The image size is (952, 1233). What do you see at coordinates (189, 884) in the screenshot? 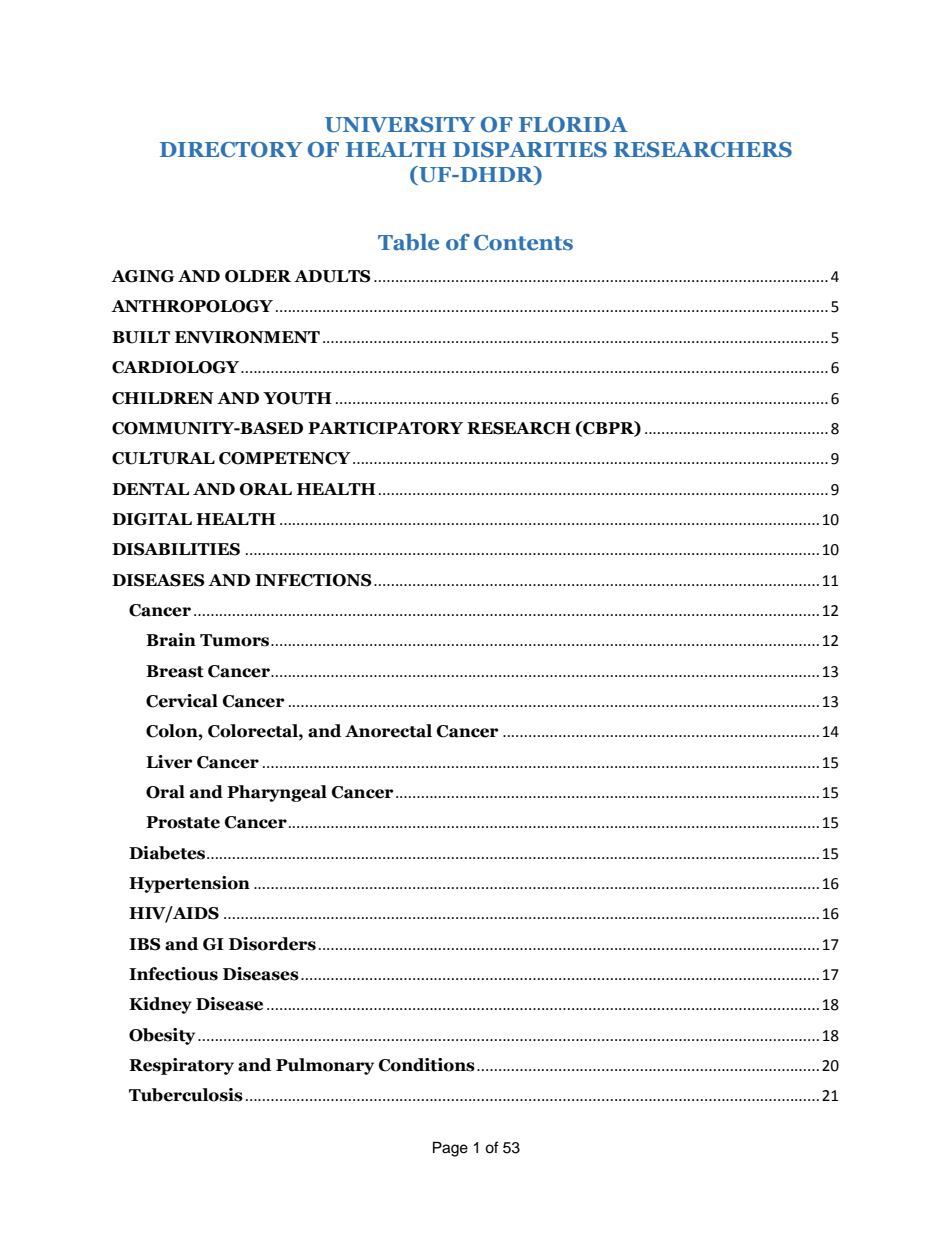
I see `Hypertension` at bounding box center [189, 884].
